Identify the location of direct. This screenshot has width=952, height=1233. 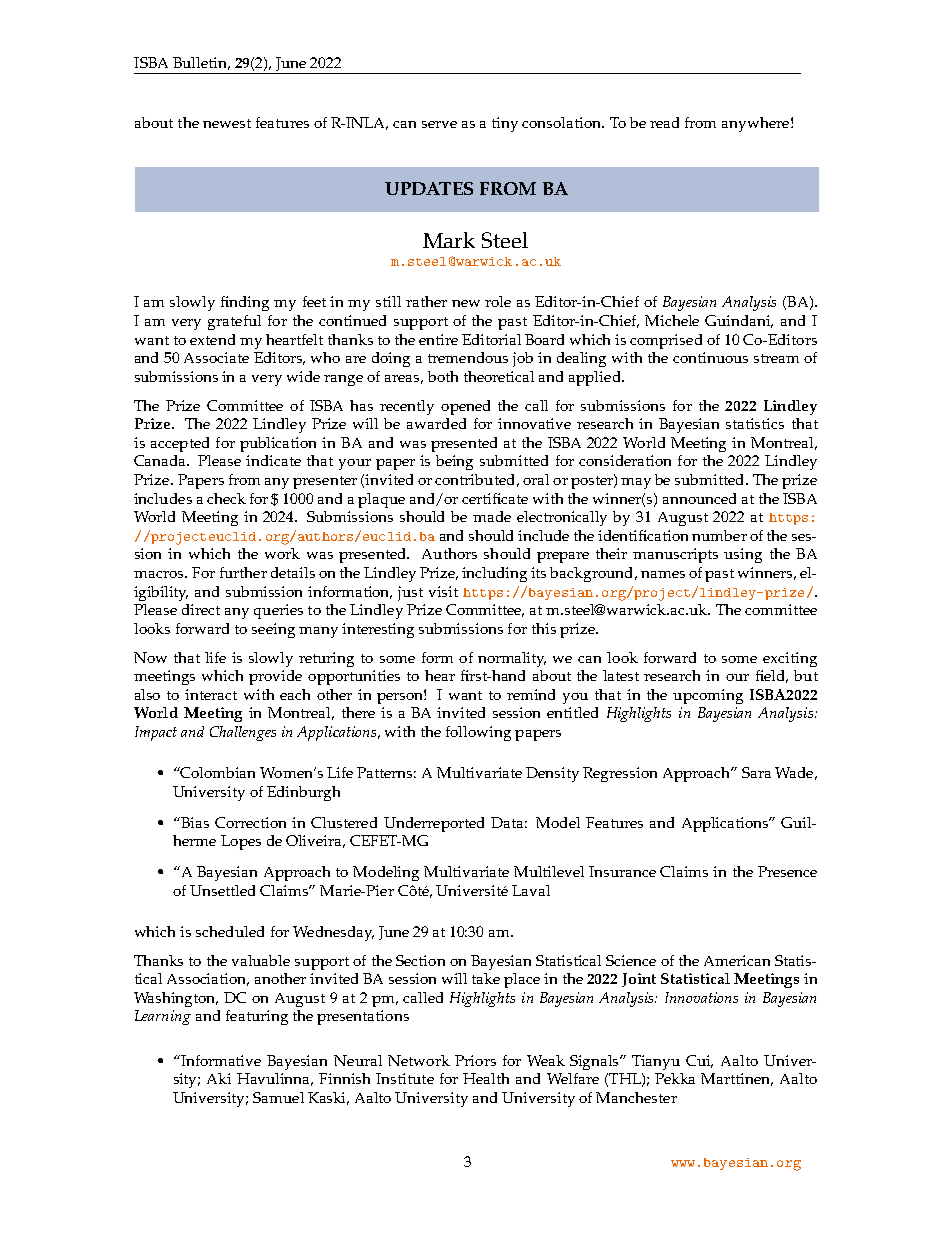
(201, 609).
